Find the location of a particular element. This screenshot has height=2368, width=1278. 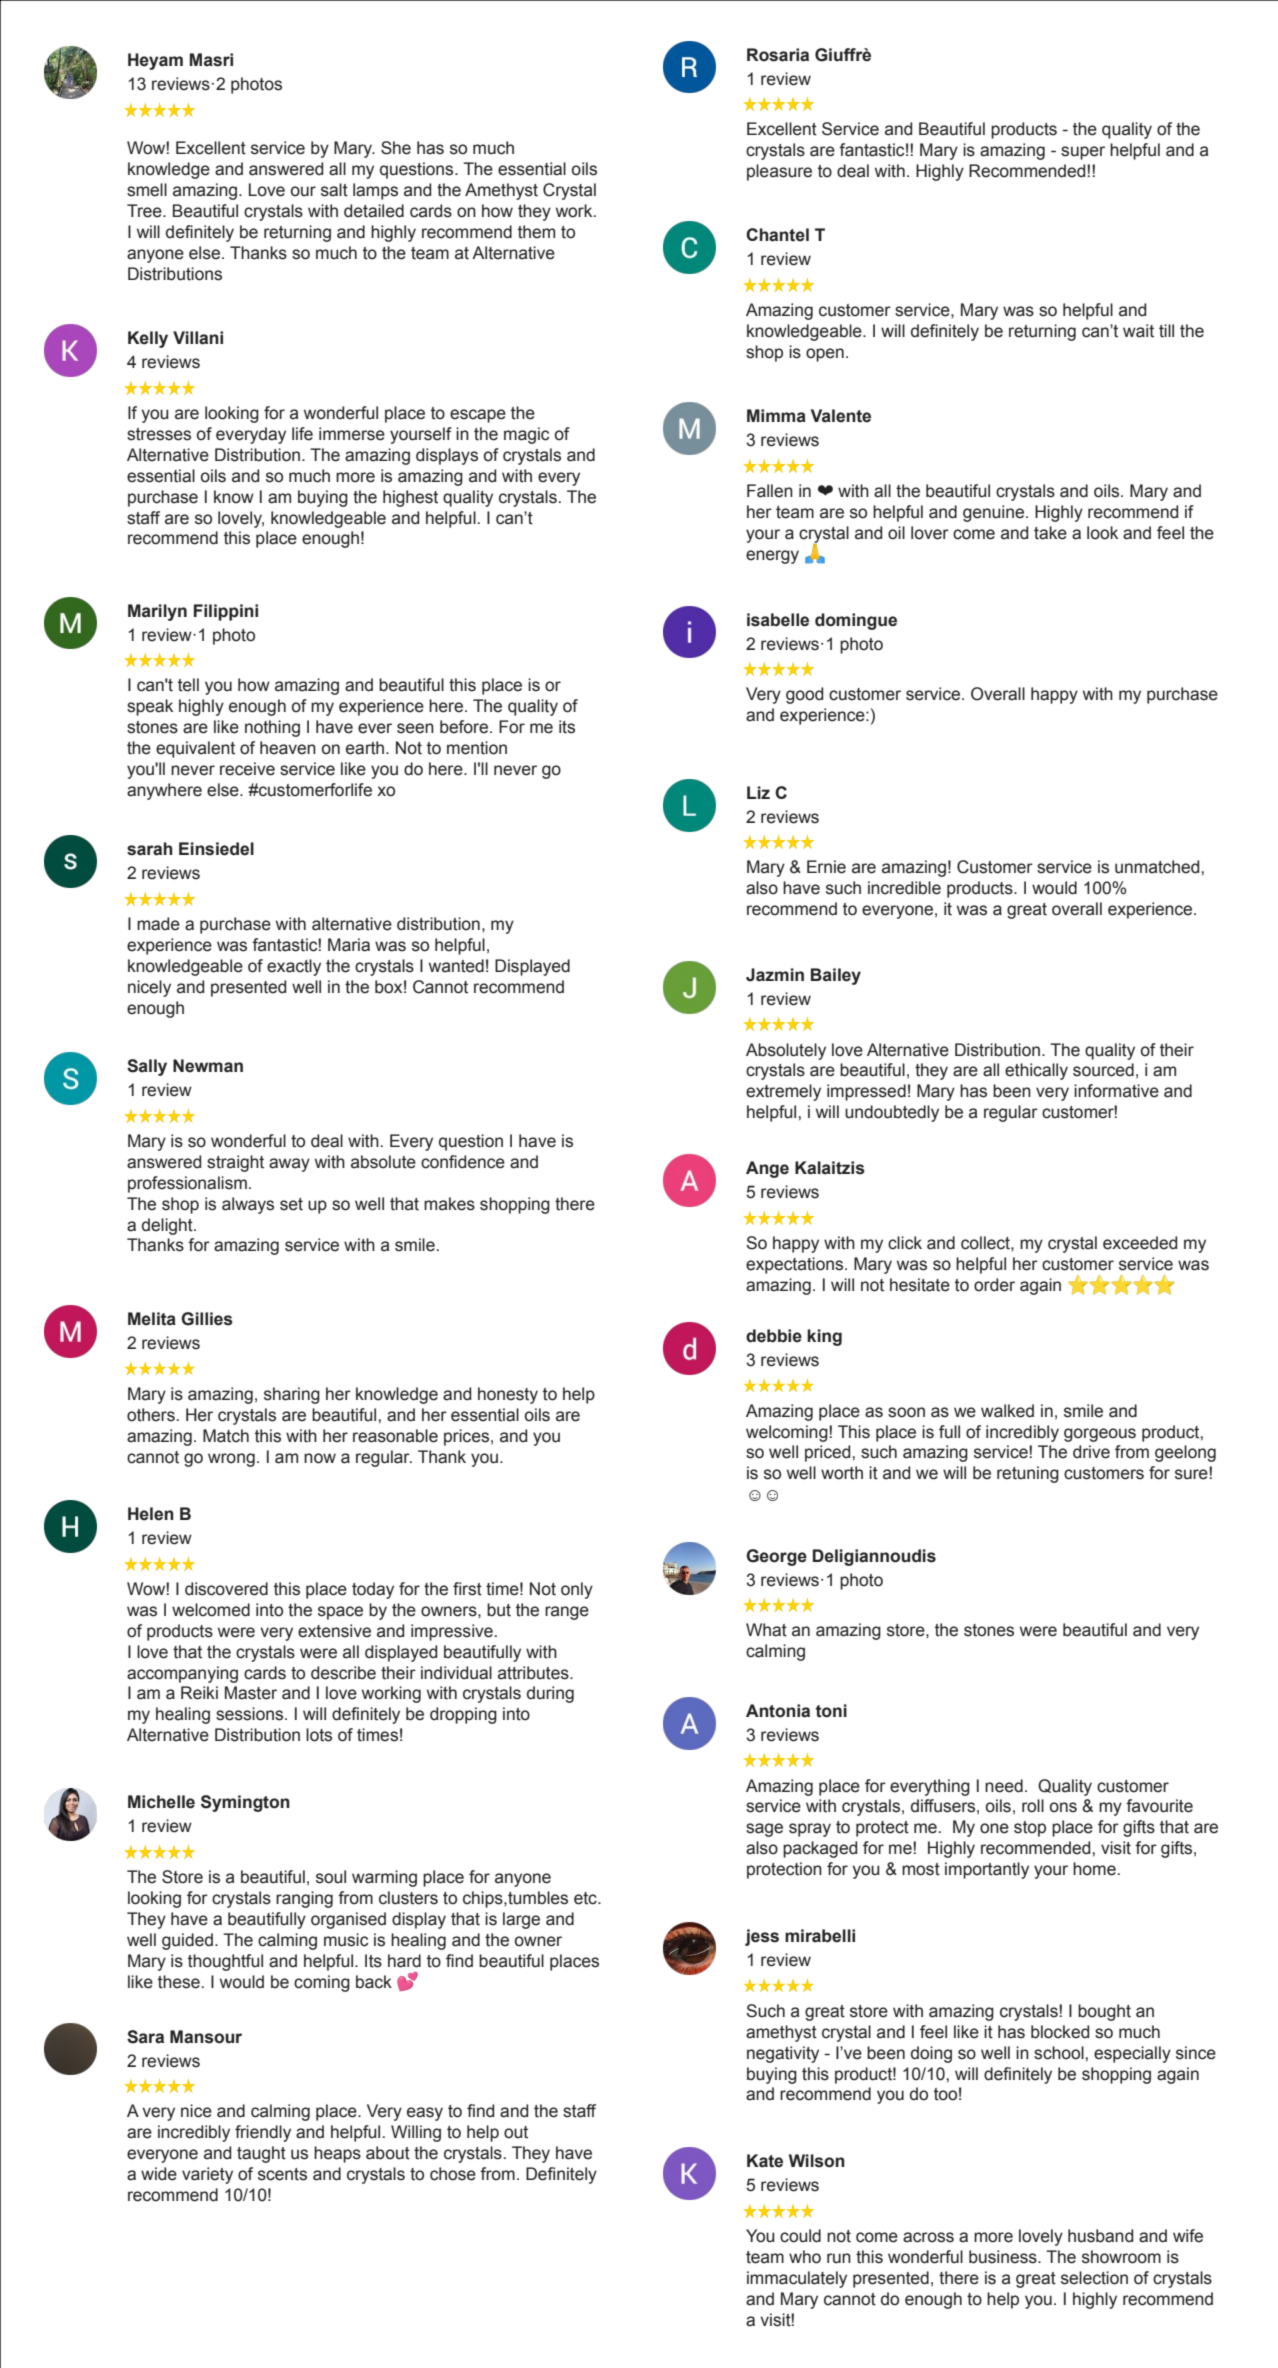

Chantel is located at coordinates (777, 235).
